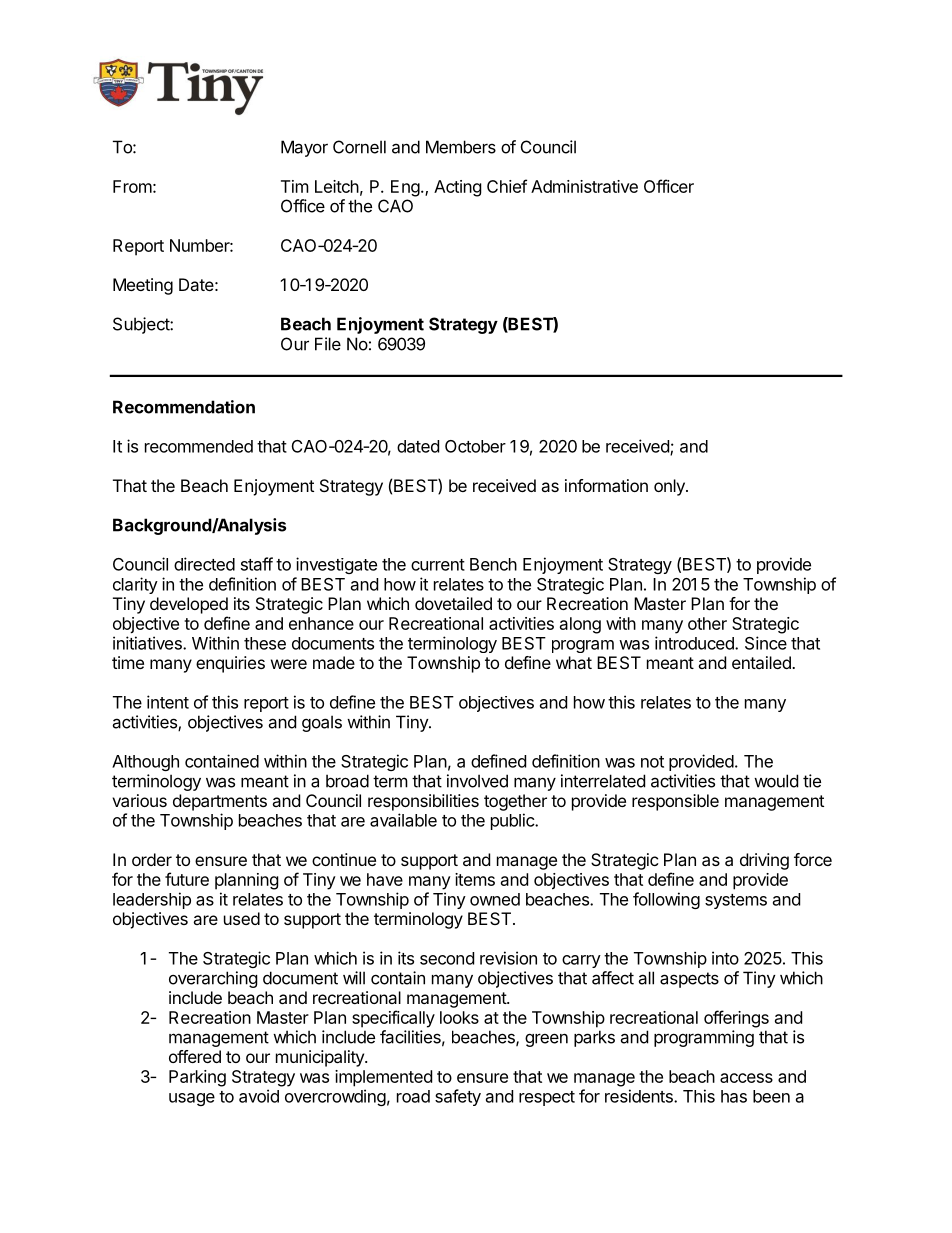 The height and width of the page is (1233, 952). What do you see at coordinates (132, 186) in the page?
I see `From` at bounding box center [132, 186].
